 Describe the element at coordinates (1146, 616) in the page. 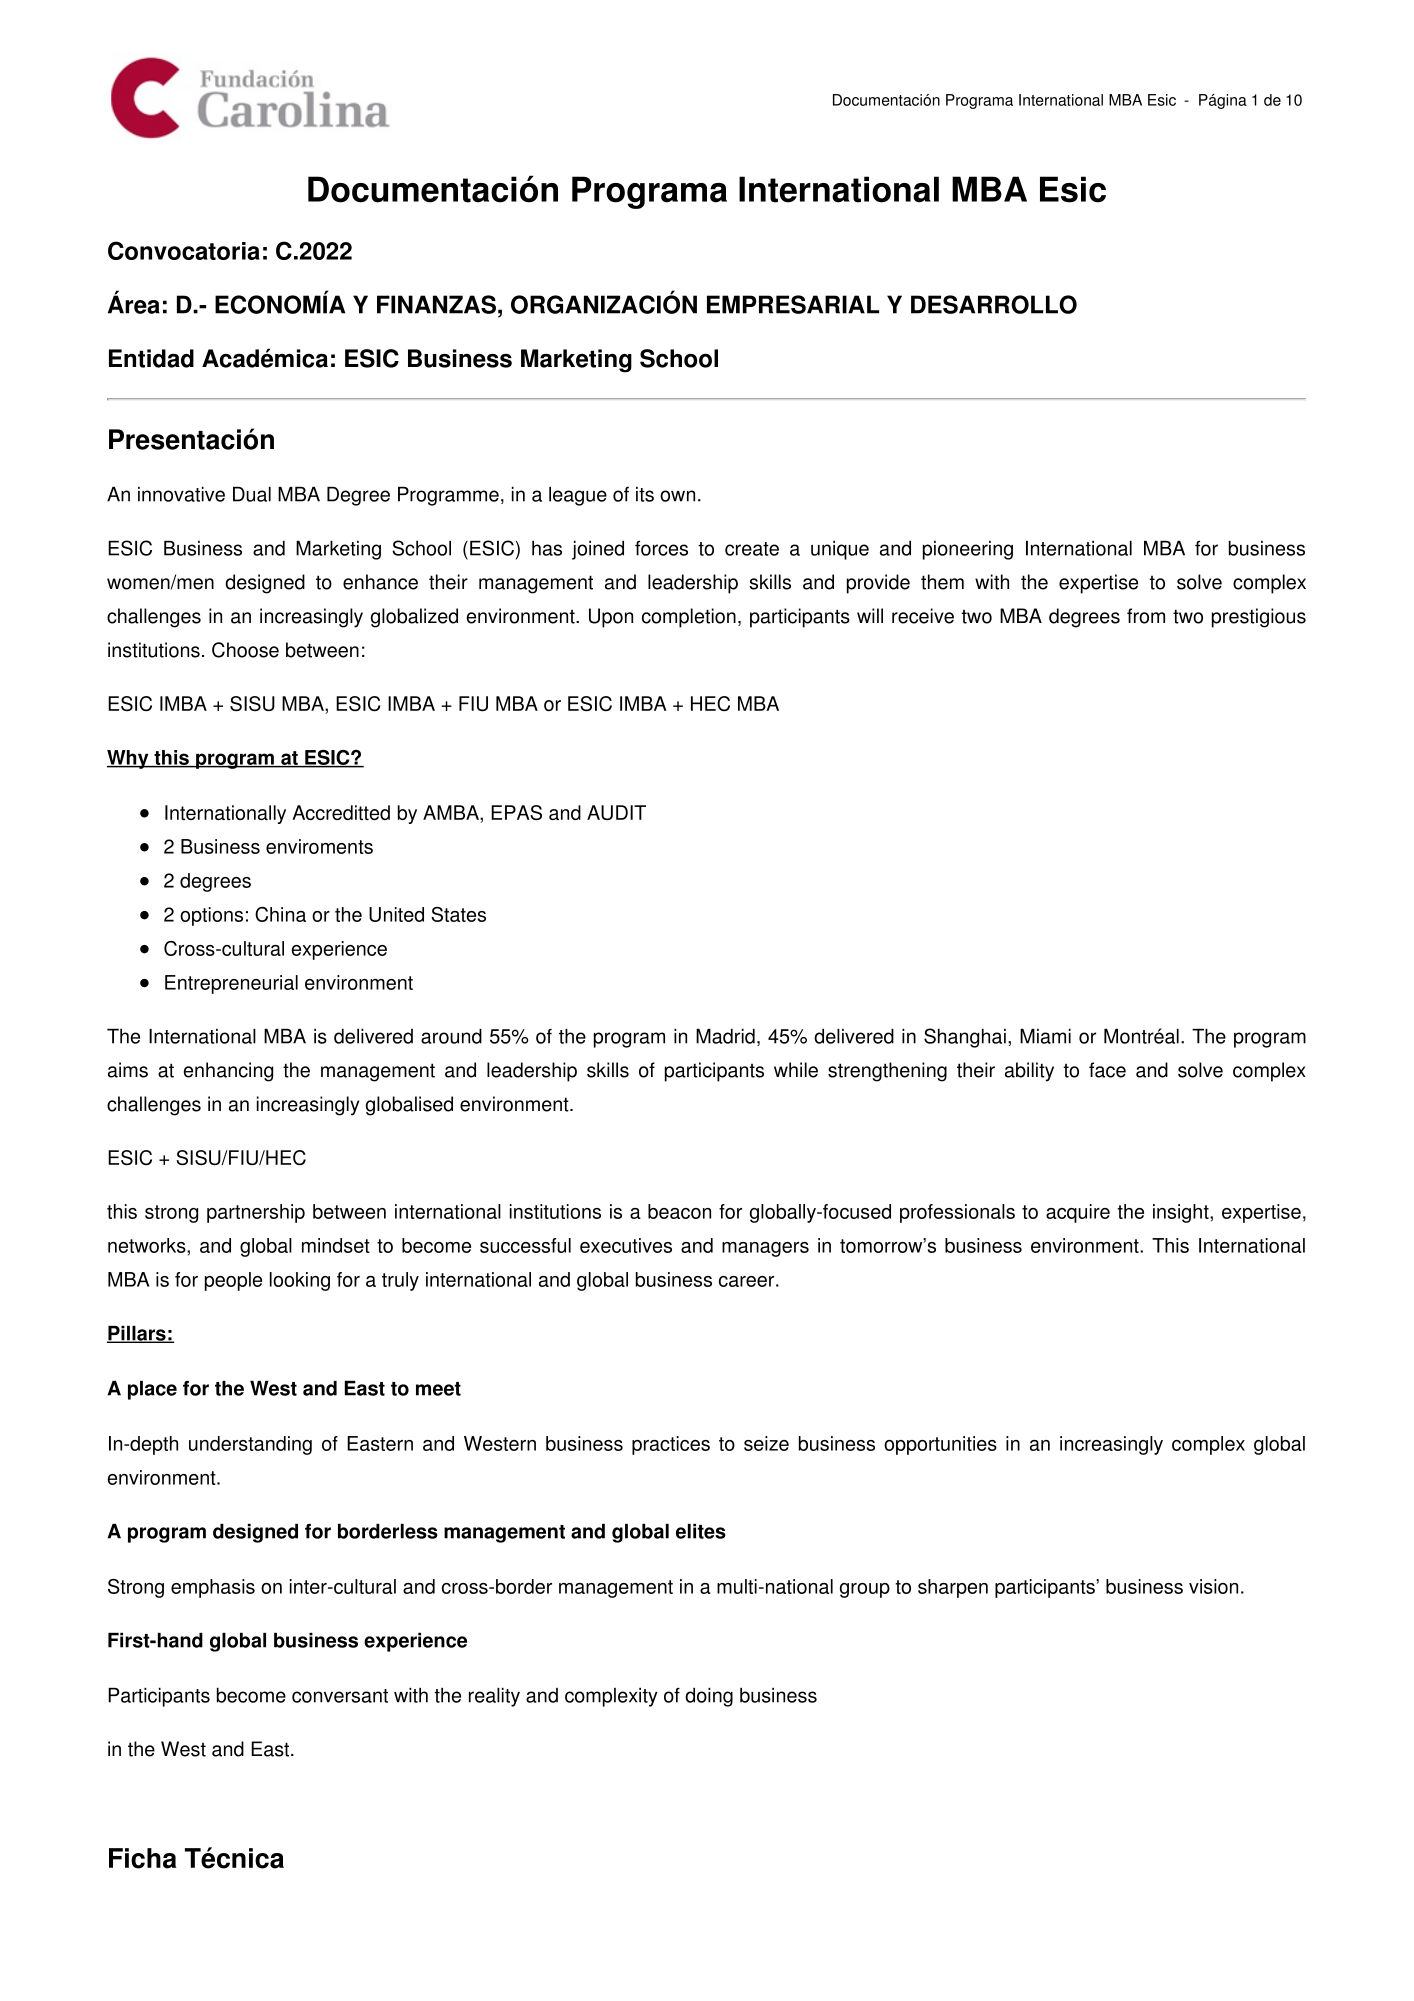

I see `from` at that location.
